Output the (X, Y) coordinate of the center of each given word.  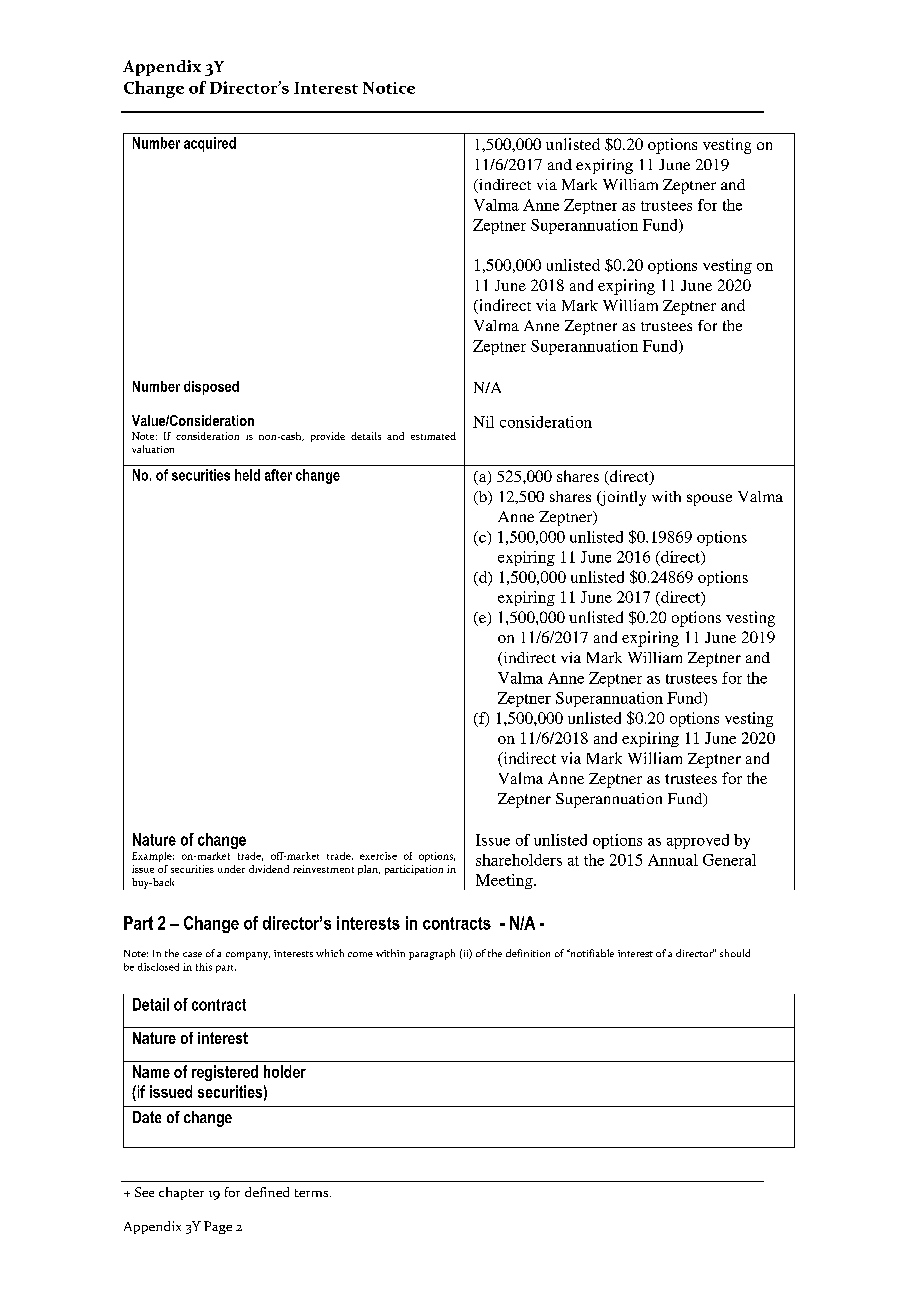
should (735, 953)
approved (698, 841)
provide (328, 437)
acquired (210, 144)
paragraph (432, 954)
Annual (673, 860)
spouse (709, 500)
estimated (433, 436)
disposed (211, 388)
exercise (378, 856)
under (231, 869)
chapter (181, 1193)
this (204, 967)
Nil (483, 422)
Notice (389, 88)
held (247, 475)
